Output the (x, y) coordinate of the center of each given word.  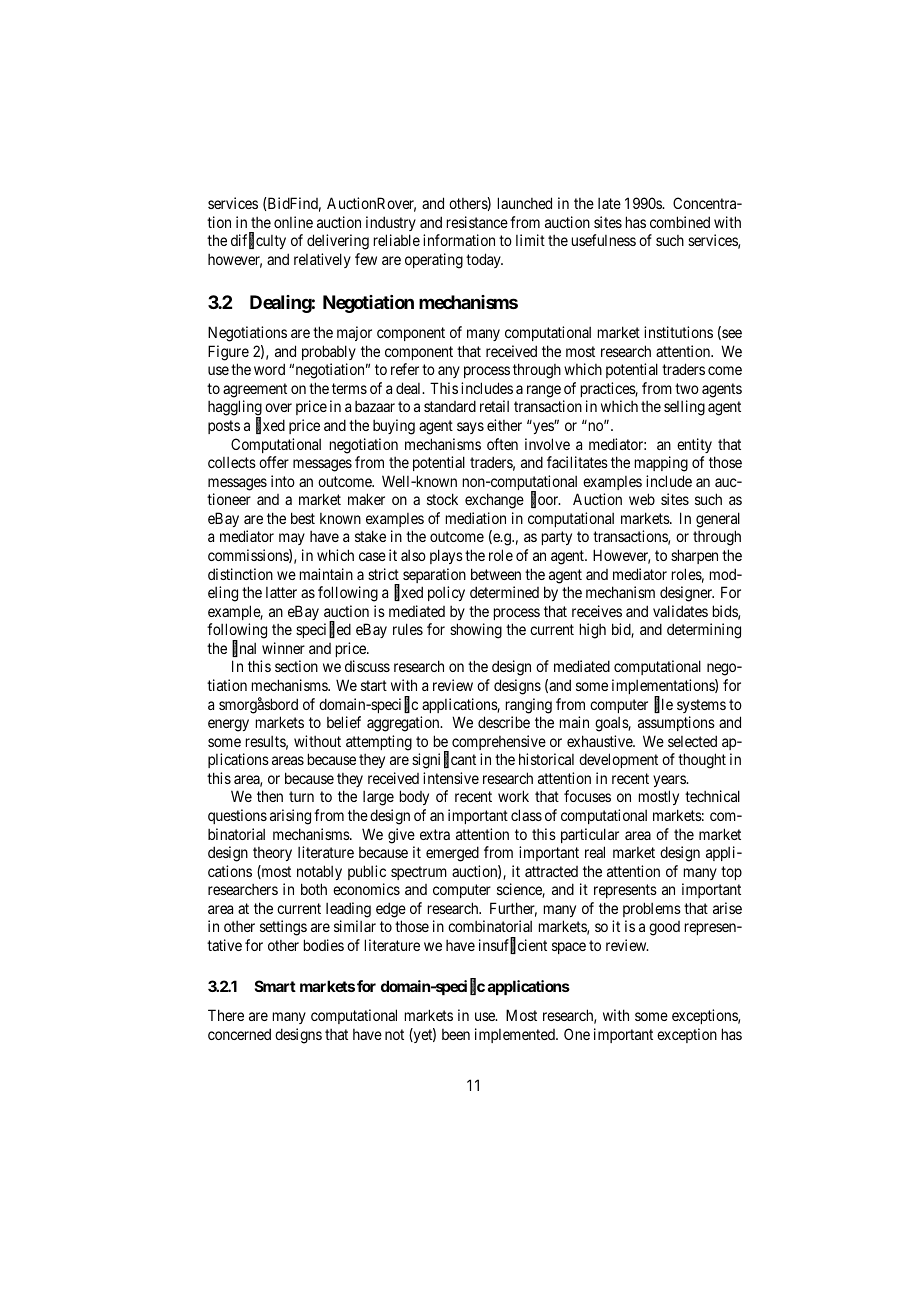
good (664, 928)
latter (281, 592)
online (293, 222)
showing (476, 631)
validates (680, 611)
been (456, 1034)
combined (680, 222)
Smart (275, 986)
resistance (477, 222)
